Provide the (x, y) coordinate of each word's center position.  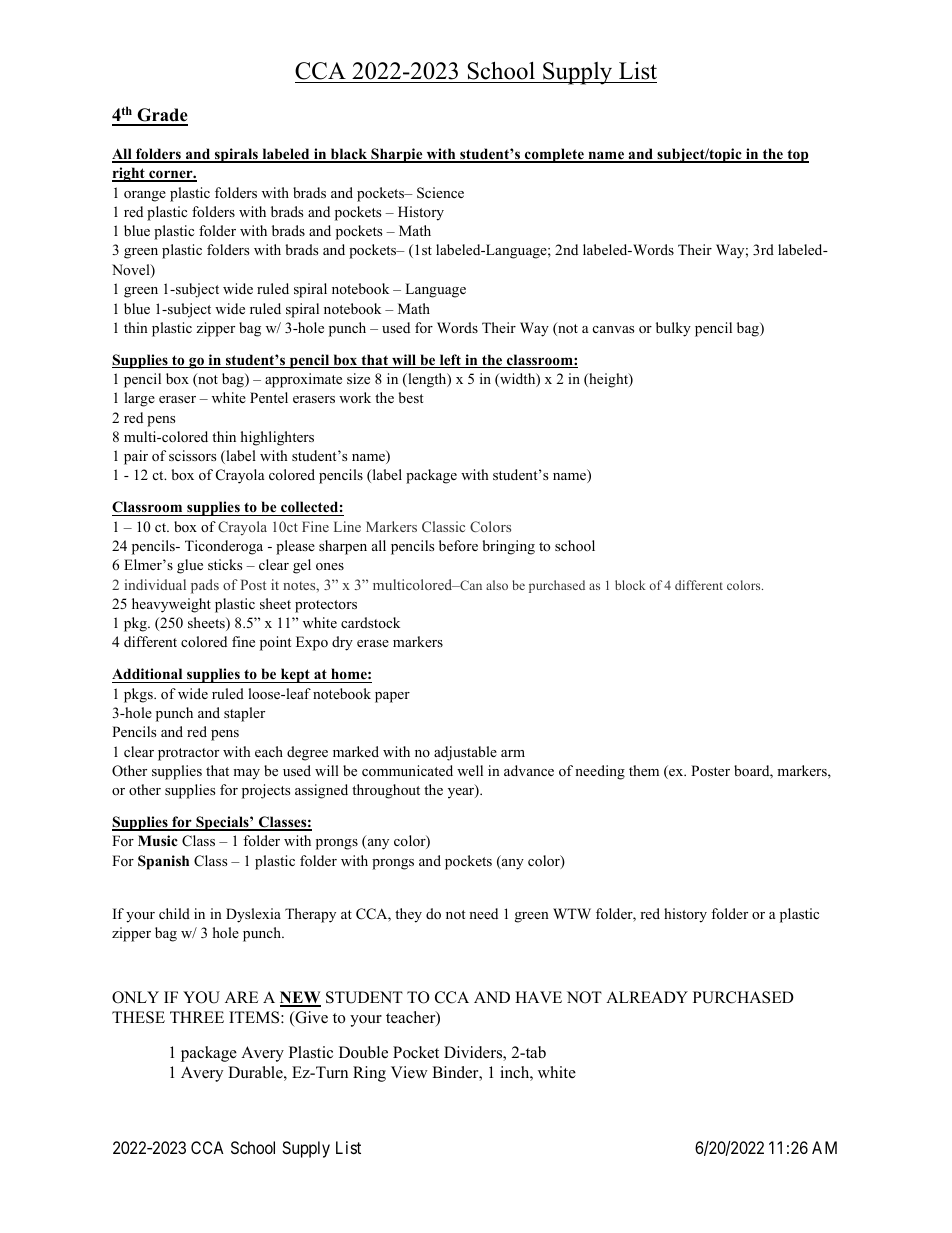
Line (347, 526)
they (408, 915)
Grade (161, 116)
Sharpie (397, 155)
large (139, 399)
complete (554, 155)
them (644, 770)
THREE (197, 1017)
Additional (148, 675)
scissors (192, 455)
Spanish (163, 862)
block (630, 585)
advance (529, 770)
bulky (673, 329)
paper (392, 697)
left (450, 361)
